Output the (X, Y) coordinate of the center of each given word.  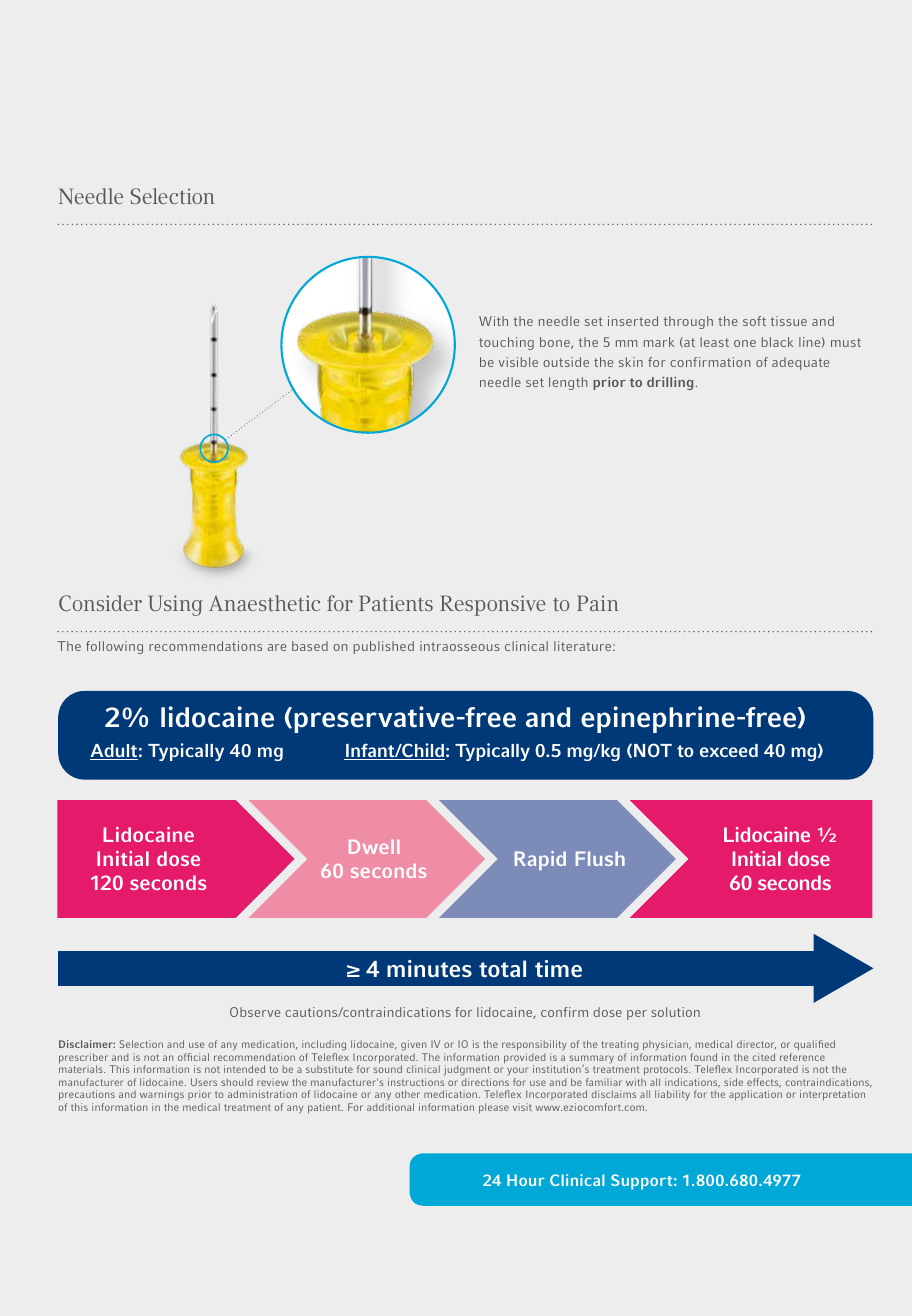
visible (518, 362)
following (114, 647)
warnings (162, 1097)
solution (675, 1012)
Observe (255, 1012)
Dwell (374, 847)
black (777, 342)
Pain (597, 603)
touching (506, 343)
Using (175, 605)
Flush (600, 858)
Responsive (493, 605)
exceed (729, 750)
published (384, 647)
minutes (429, 969)
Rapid (540, 861)
